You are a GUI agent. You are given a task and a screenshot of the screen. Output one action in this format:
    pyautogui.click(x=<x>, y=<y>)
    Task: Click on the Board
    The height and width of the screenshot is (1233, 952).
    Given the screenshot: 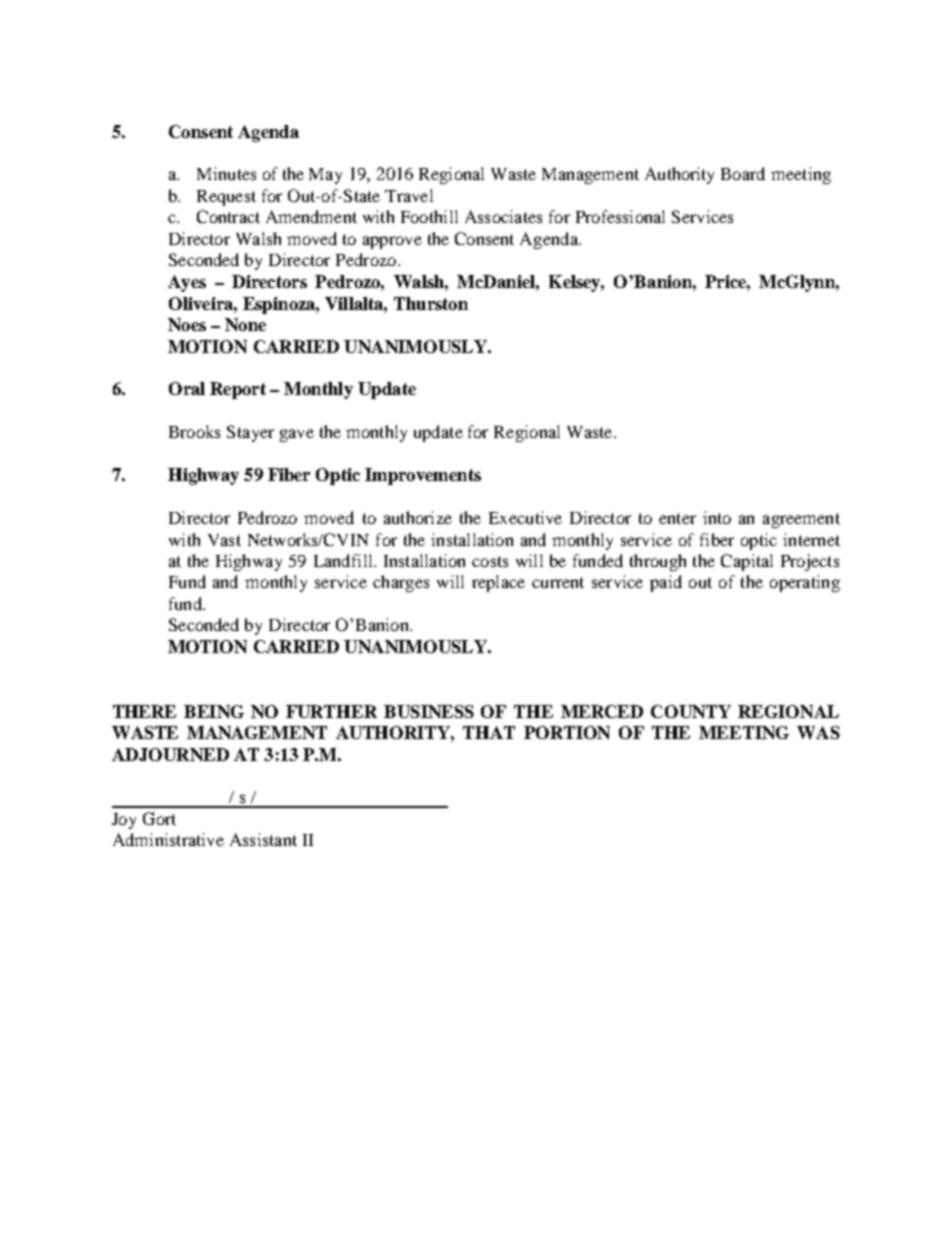 What is the action you would take?
    pyautogui.click(x=743, y=173)
